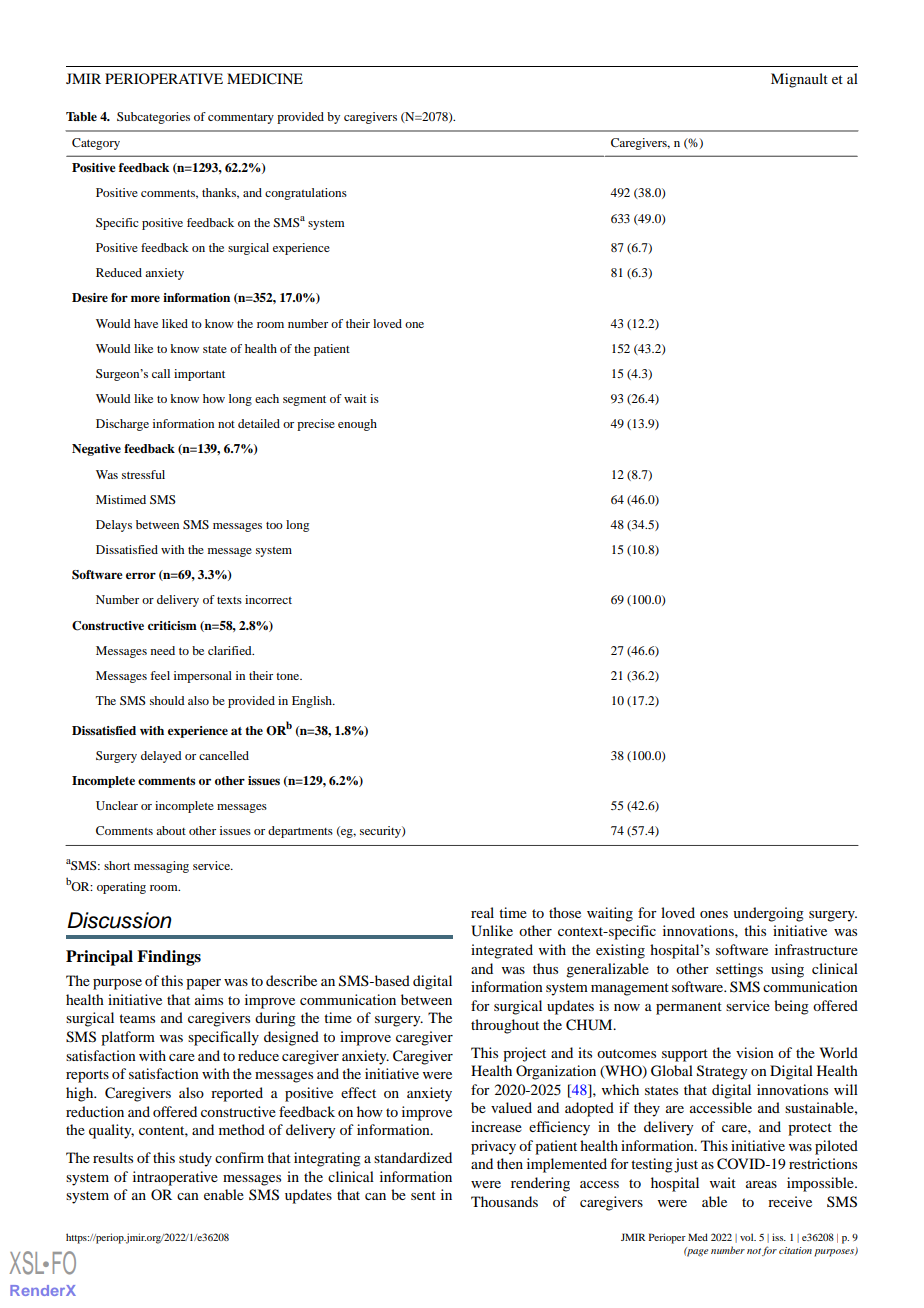 The width and height of the document is (924, 1308). What do you see at coordinates (482, 912) in the document?
I see `real` at bounding box center [482, 912].
